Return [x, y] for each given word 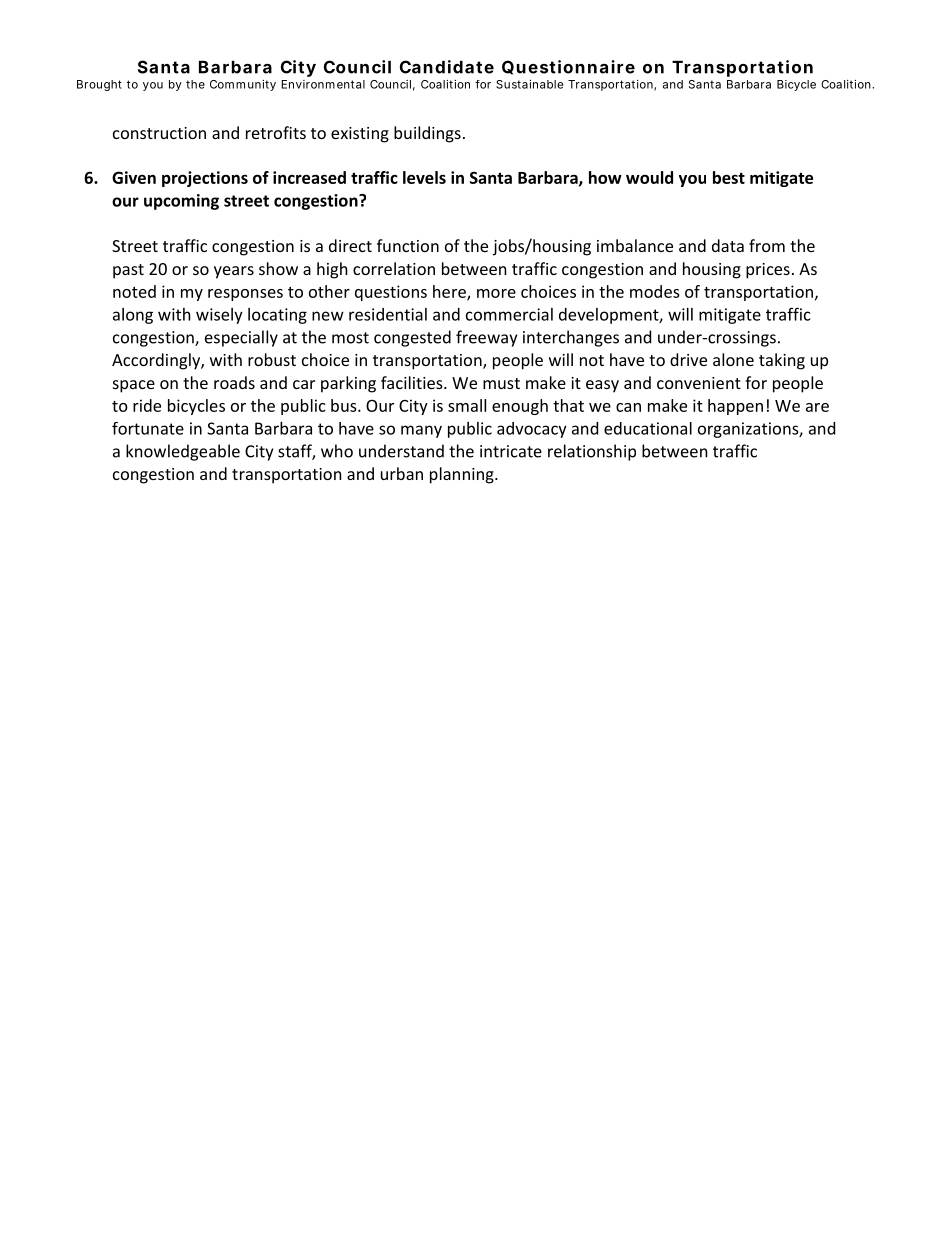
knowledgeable [183, 452]
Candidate [447, 67]
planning [463, 475]
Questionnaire [568, 67]
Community [243, 85]
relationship [592, 452]
